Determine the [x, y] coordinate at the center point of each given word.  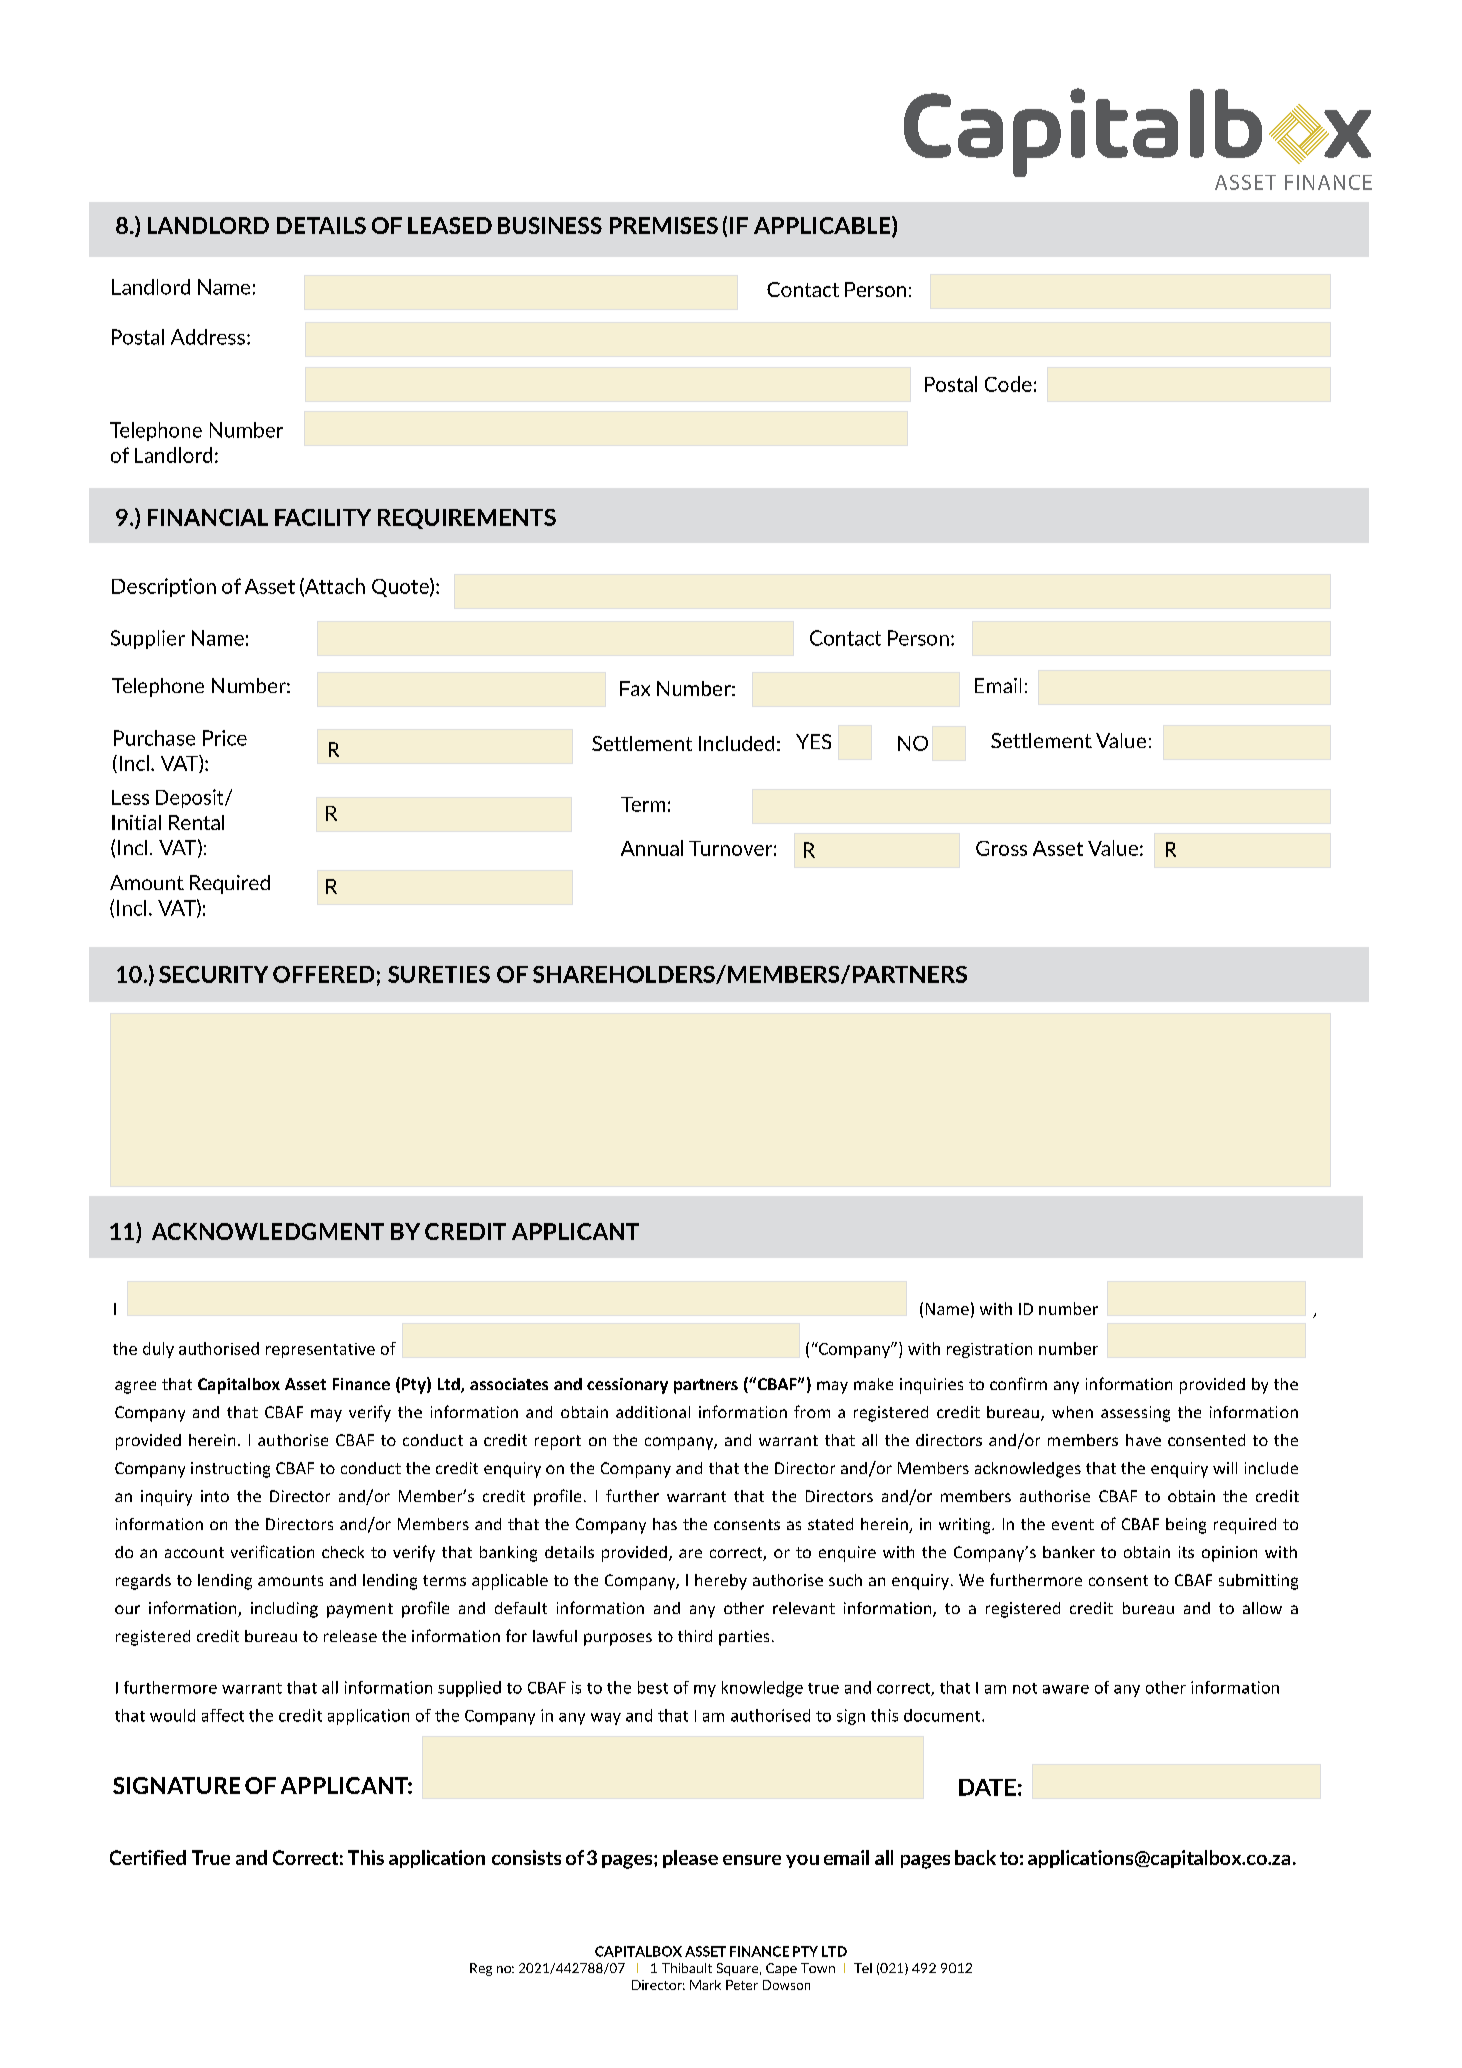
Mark [705, 1985]
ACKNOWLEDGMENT [268, 1231]
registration [989, 1350]
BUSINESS [550, 225]
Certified [148, 1857]
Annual [652, 848]
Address [208, 337]
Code [1008, 384]
